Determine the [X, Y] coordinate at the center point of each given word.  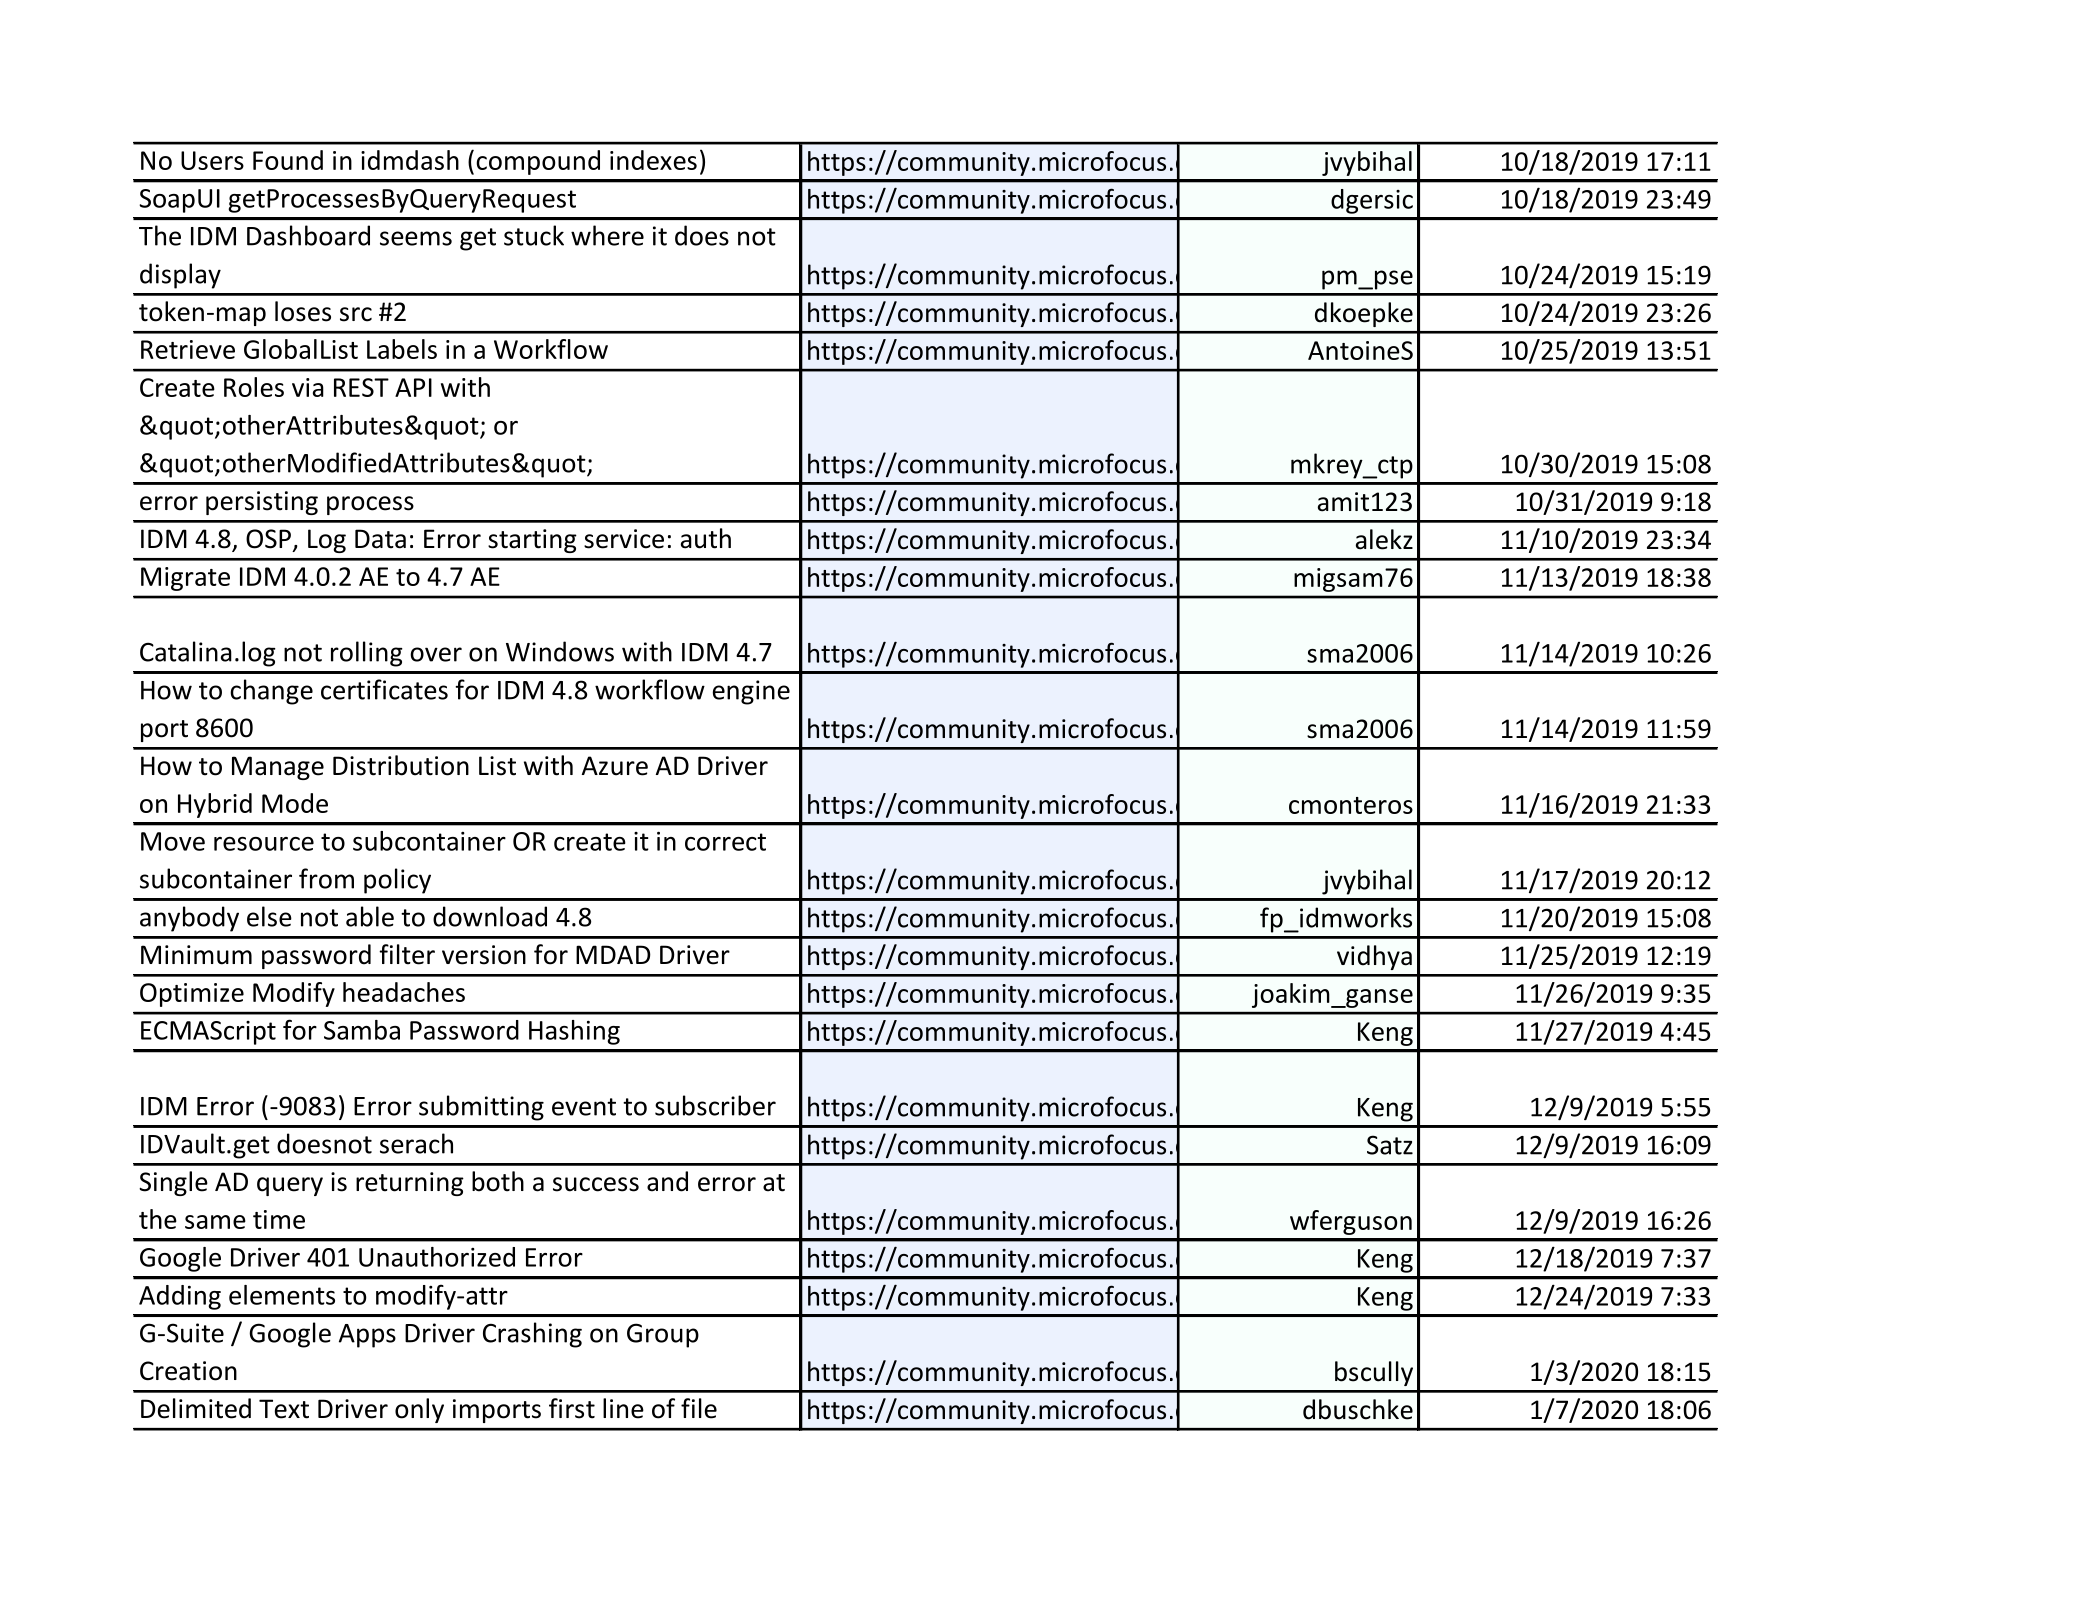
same [215, 1222]
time [279, 1219]
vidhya [1374, 957]
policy [397, 881]
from [326, 878]
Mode [295, 803]
